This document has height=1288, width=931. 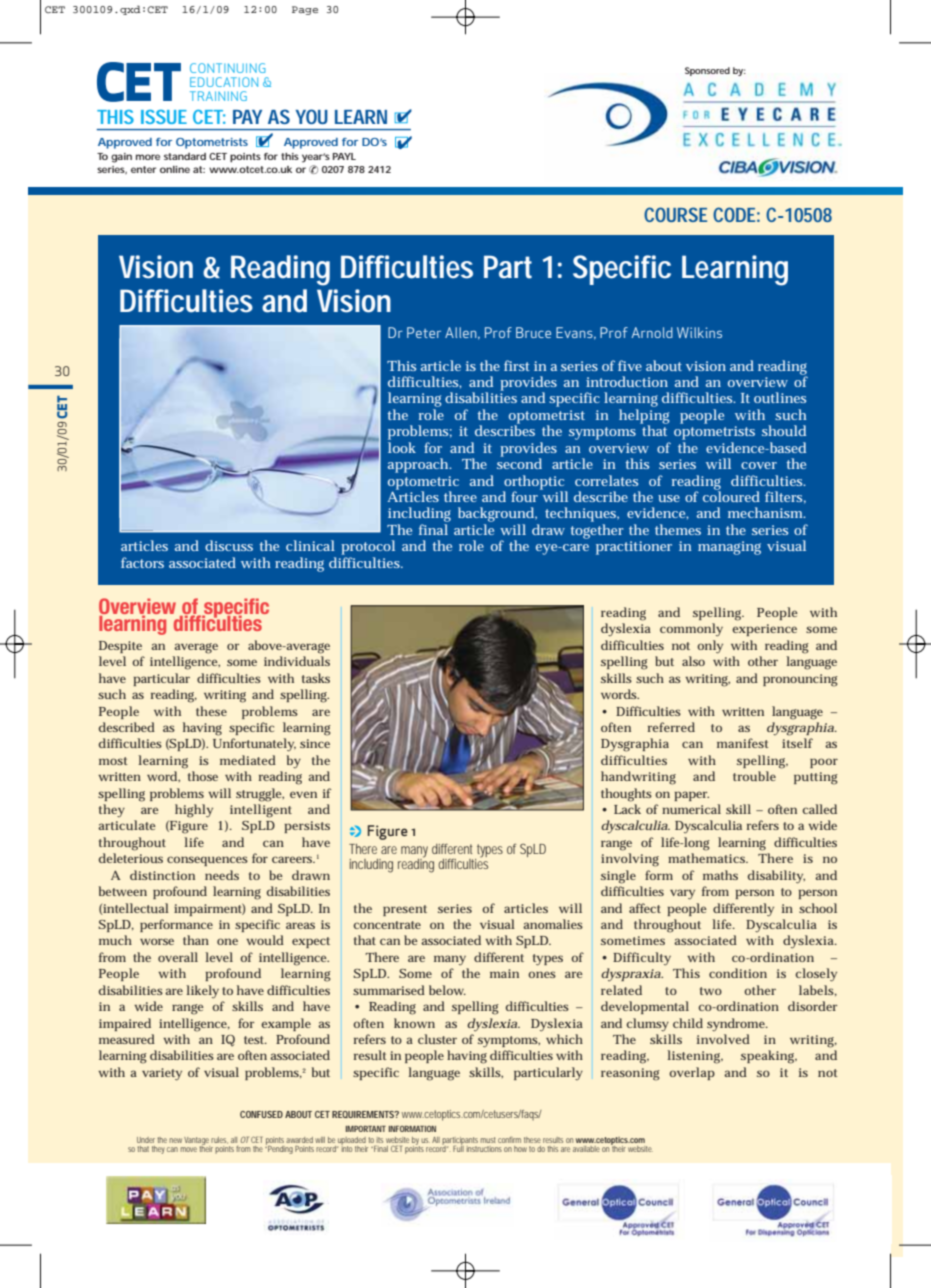 What do you see at coordinates (203, 776) in the document?
I see `those` at bounding box center [203, 776].
